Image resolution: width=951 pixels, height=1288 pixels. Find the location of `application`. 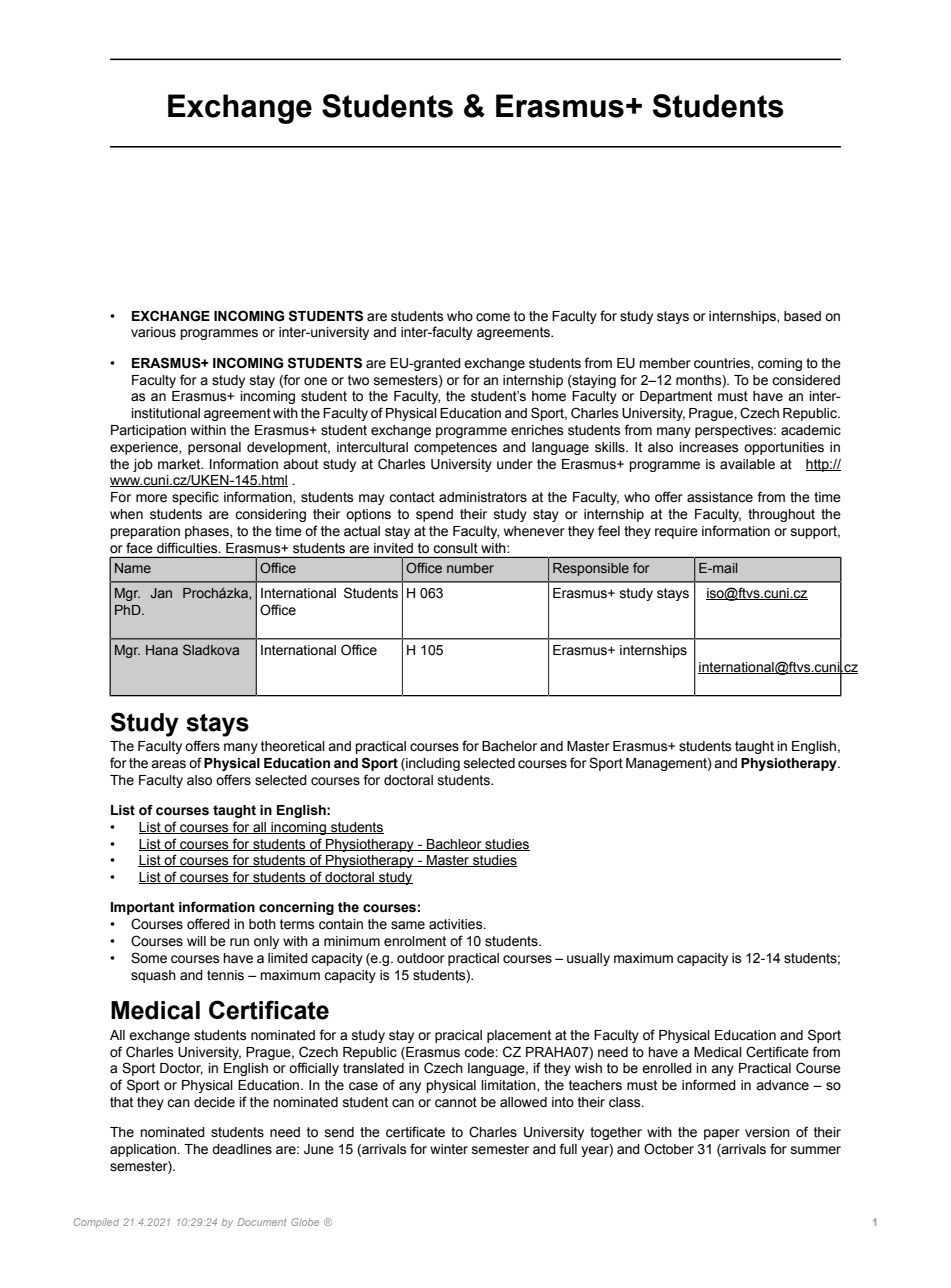

application is located at coordinates (144, 1150).
